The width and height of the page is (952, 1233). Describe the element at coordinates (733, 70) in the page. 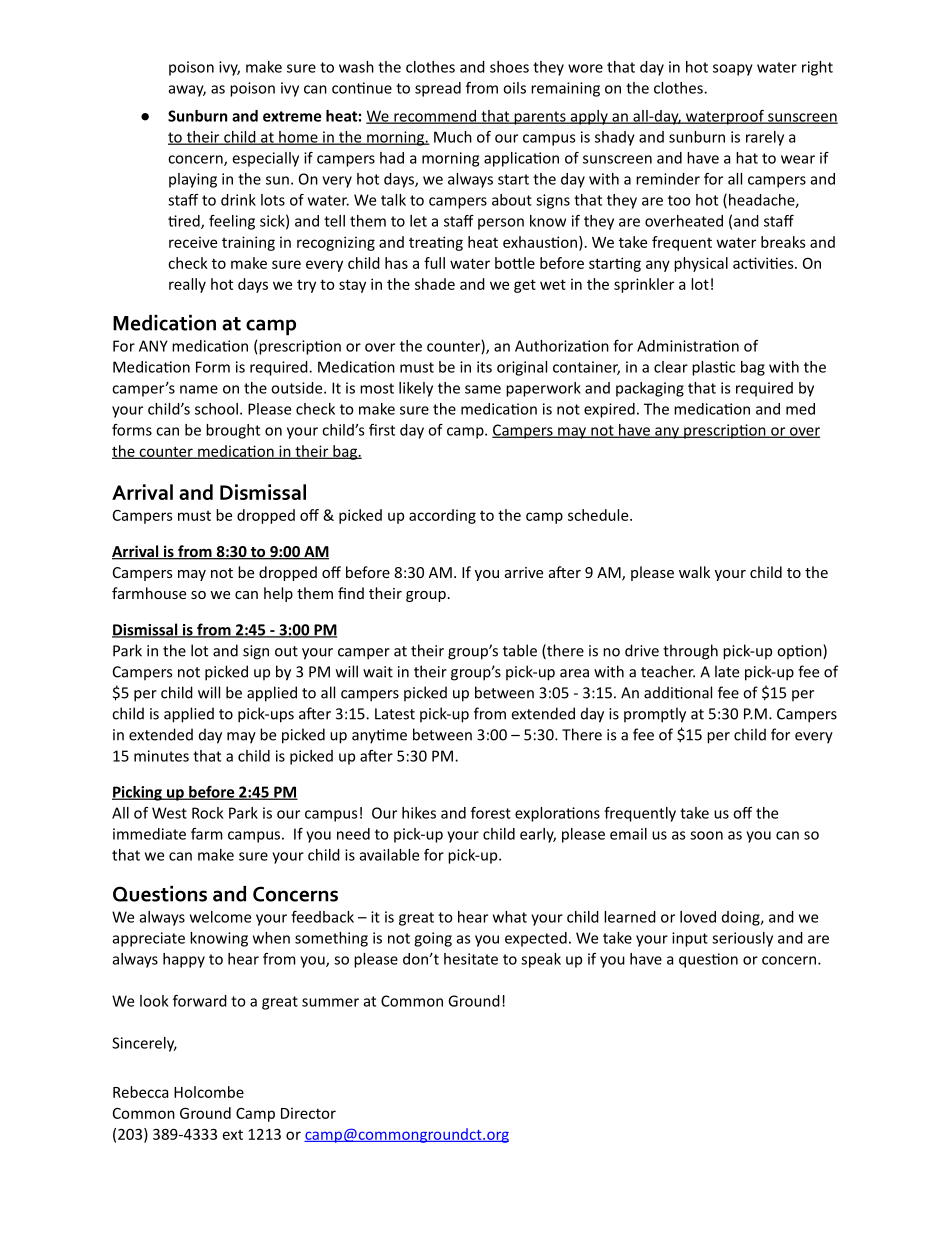

I see `soapy` at that location.
